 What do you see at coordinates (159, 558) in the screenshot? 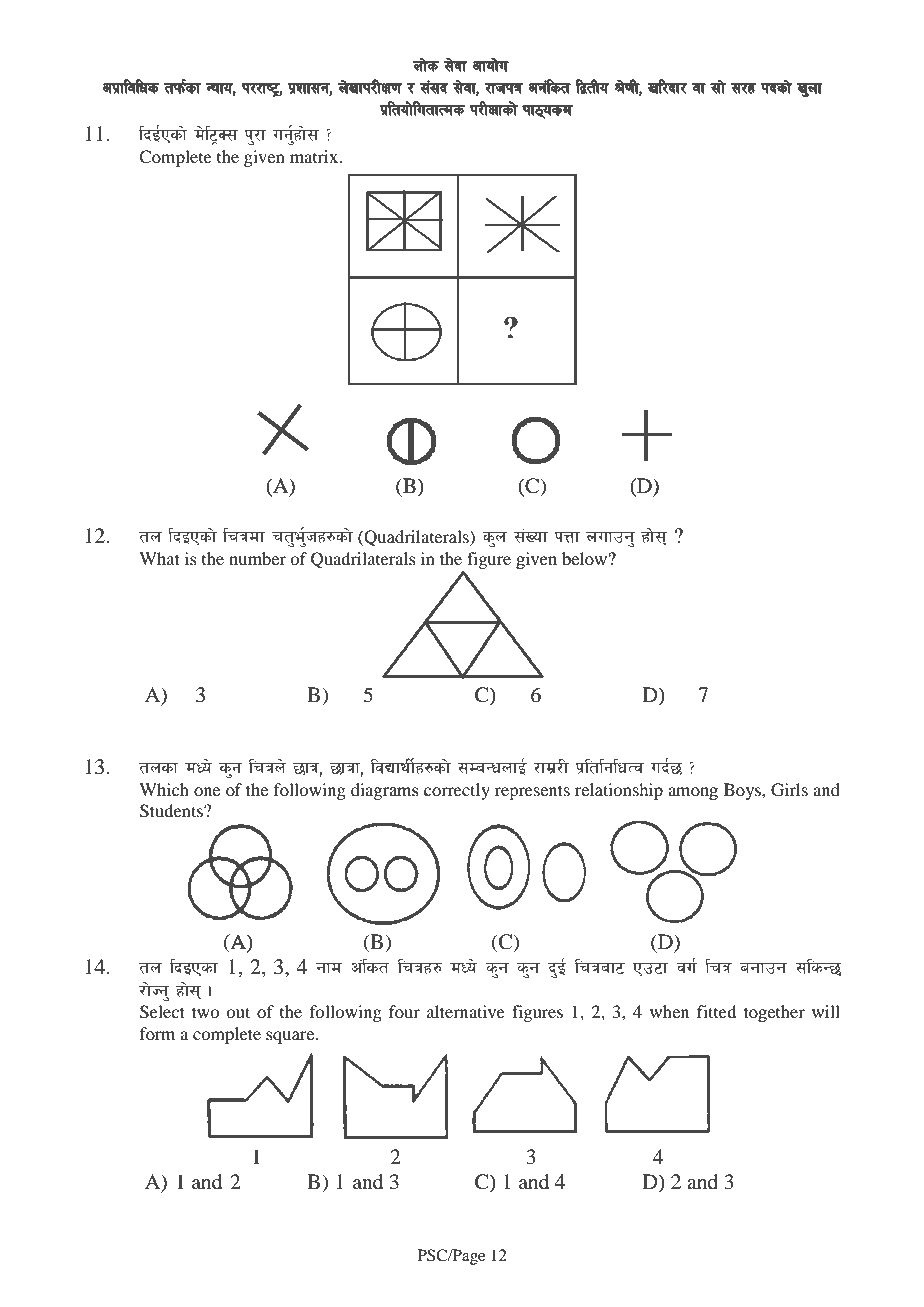
I see `What` at bounding box center [159, 558].
